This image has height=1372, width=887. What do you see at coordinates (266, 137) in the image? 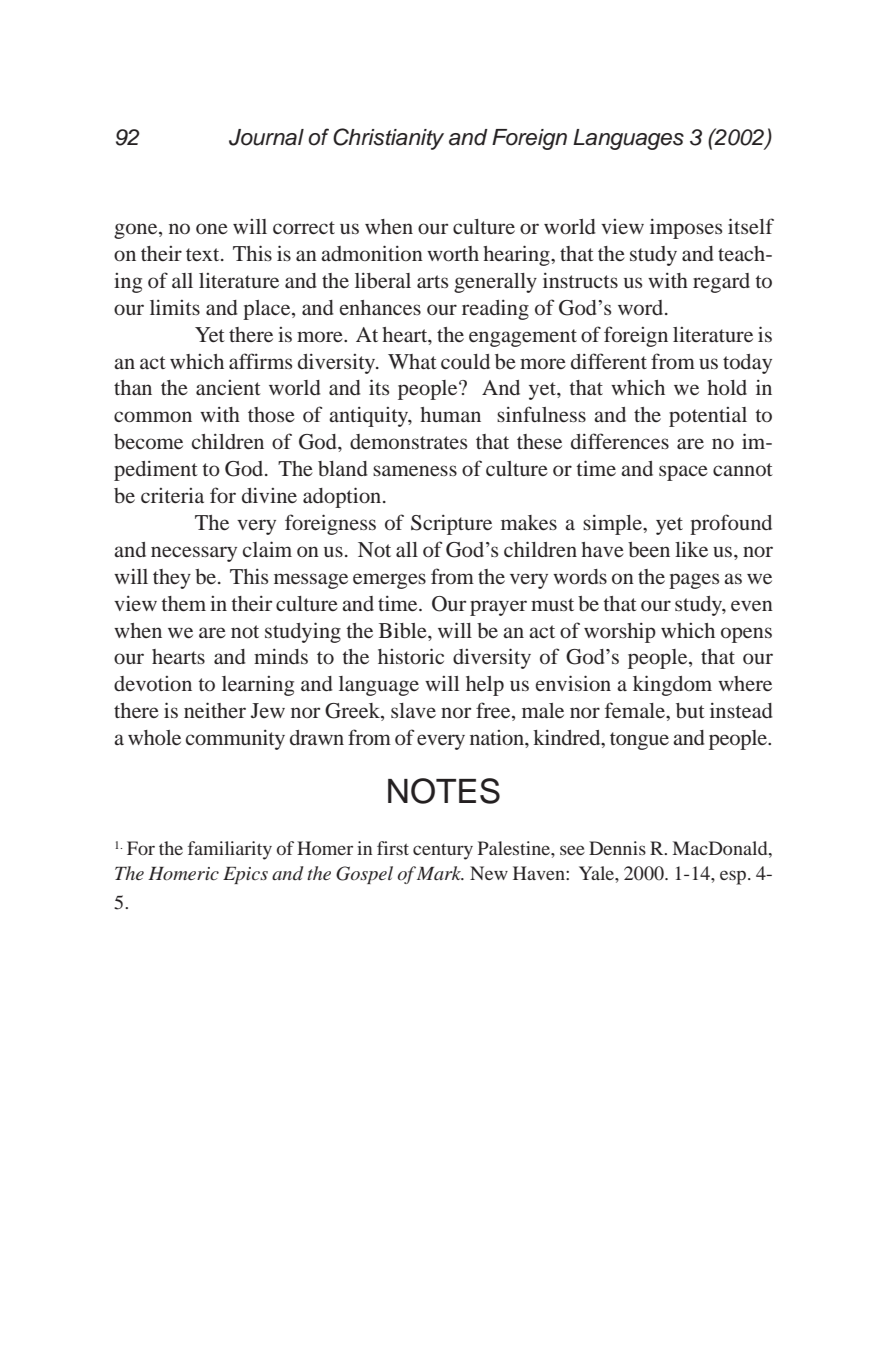
I see `Journal` at bounding box center [266, 137].
